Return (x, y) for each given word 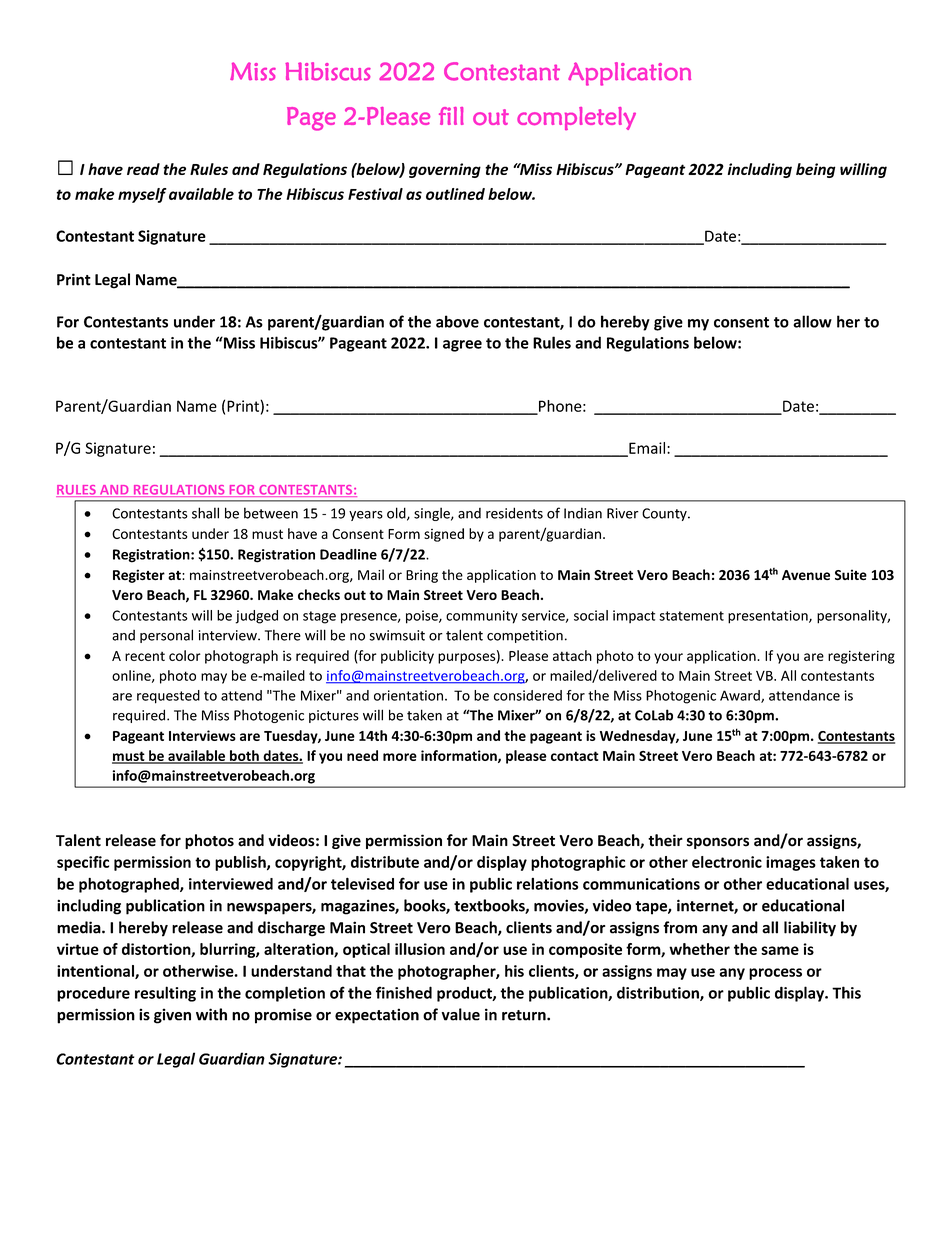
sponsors (718, 843)
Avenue (806, 575)
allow (812, 321)
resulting (165, 994)
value (461, 1014)
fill (451, 116)
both (244, 756)
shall (205, 513)
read (143, 169)
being (816, 170)
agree (462, 346)
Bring (422, 576)
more (400, 757)
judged (256, 617)
